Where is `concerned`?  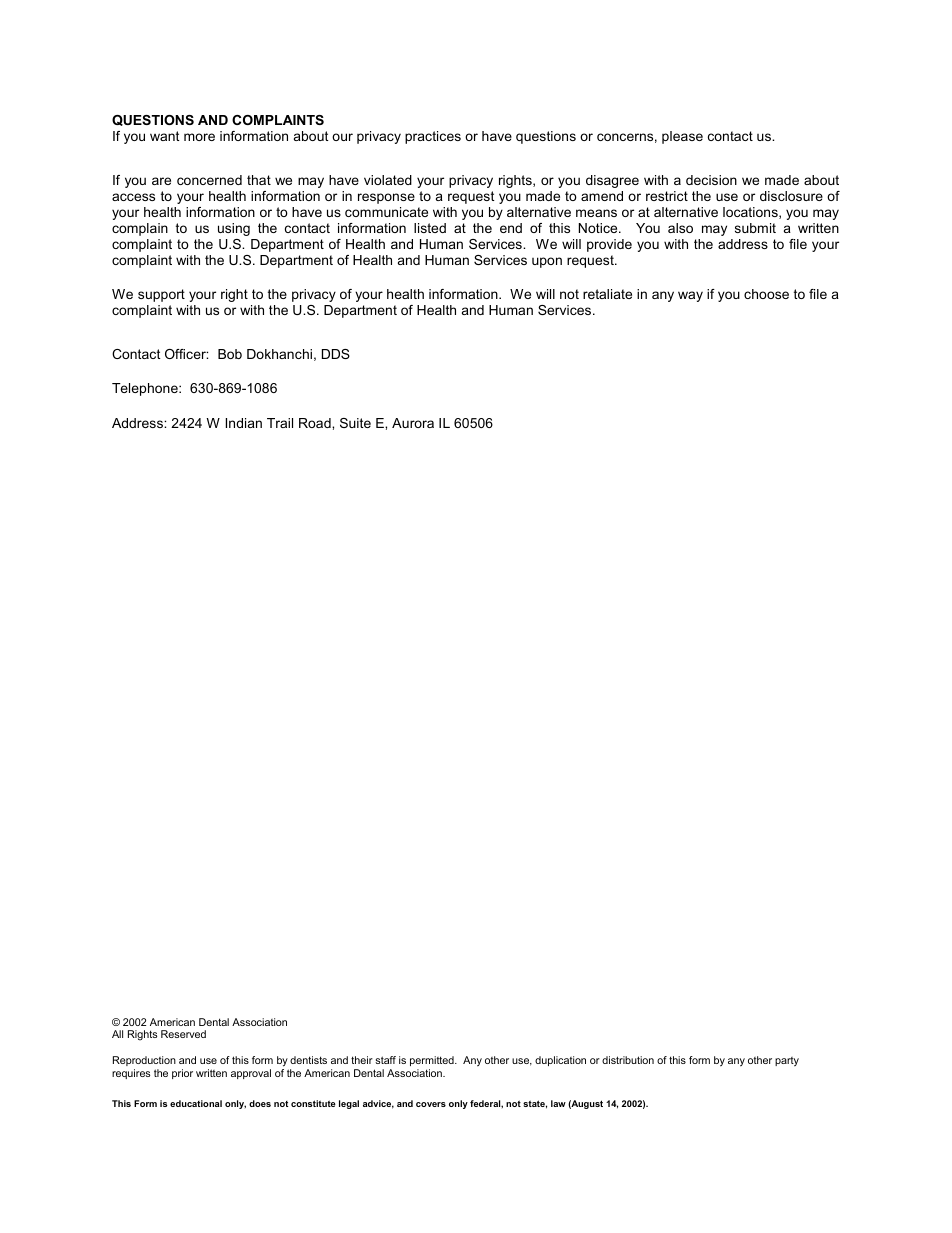 concerned is located at coordinates (209, 180).
